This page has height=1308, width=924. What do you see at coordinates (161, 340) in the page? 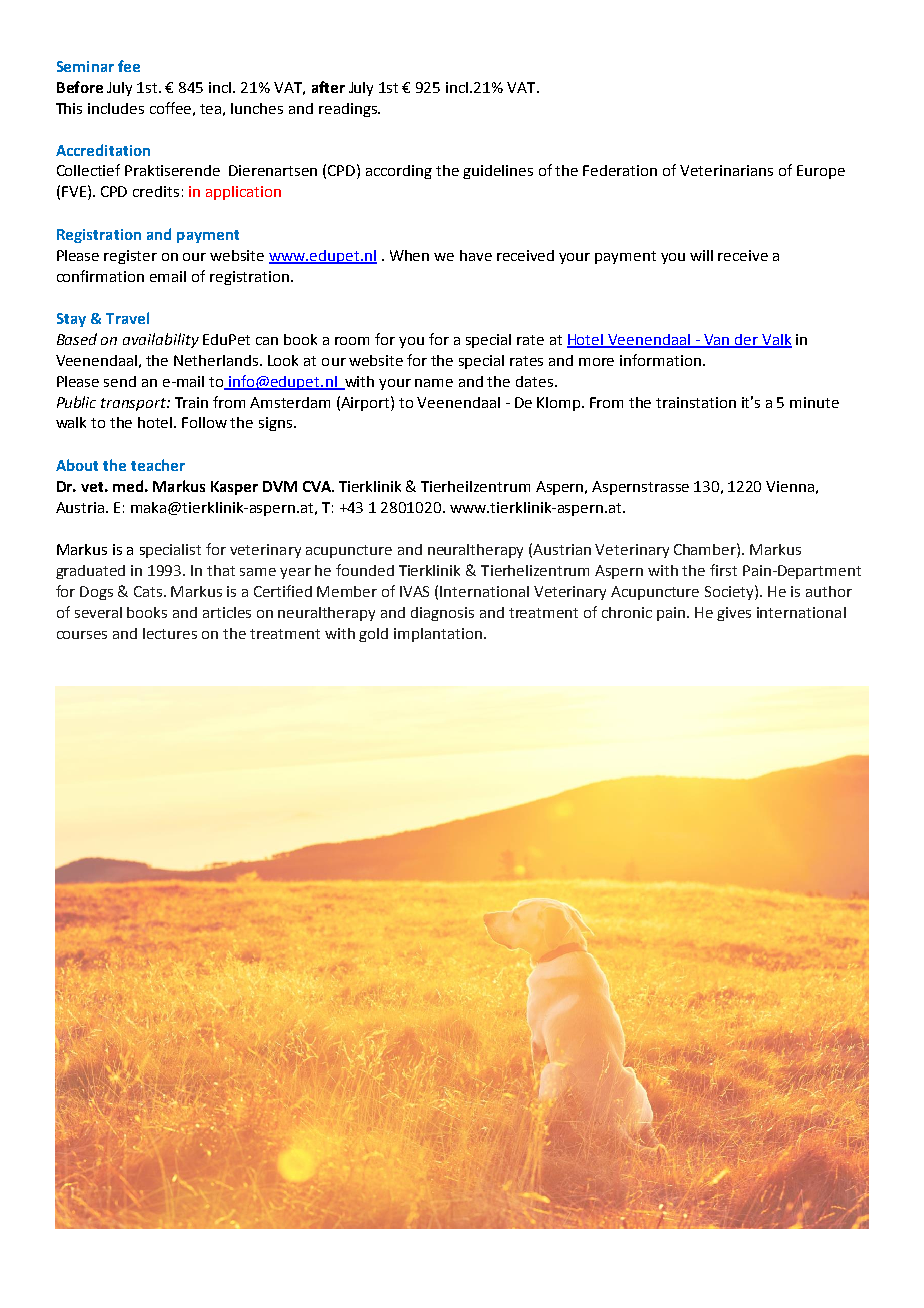
I see `availability` at bounding box center [161, 340].
